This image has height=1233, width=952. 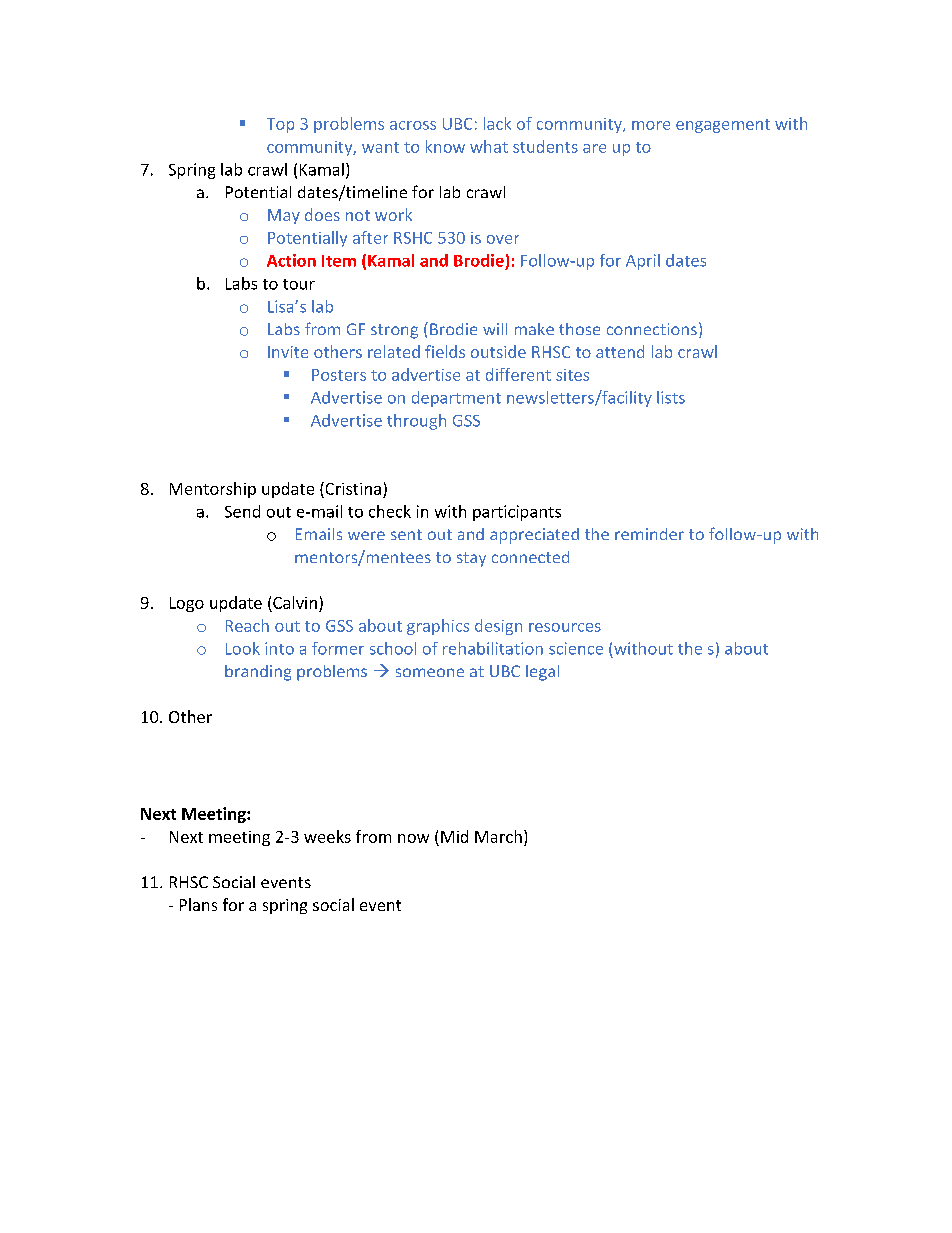 I want to click on know, so click(x=445, y=146).
